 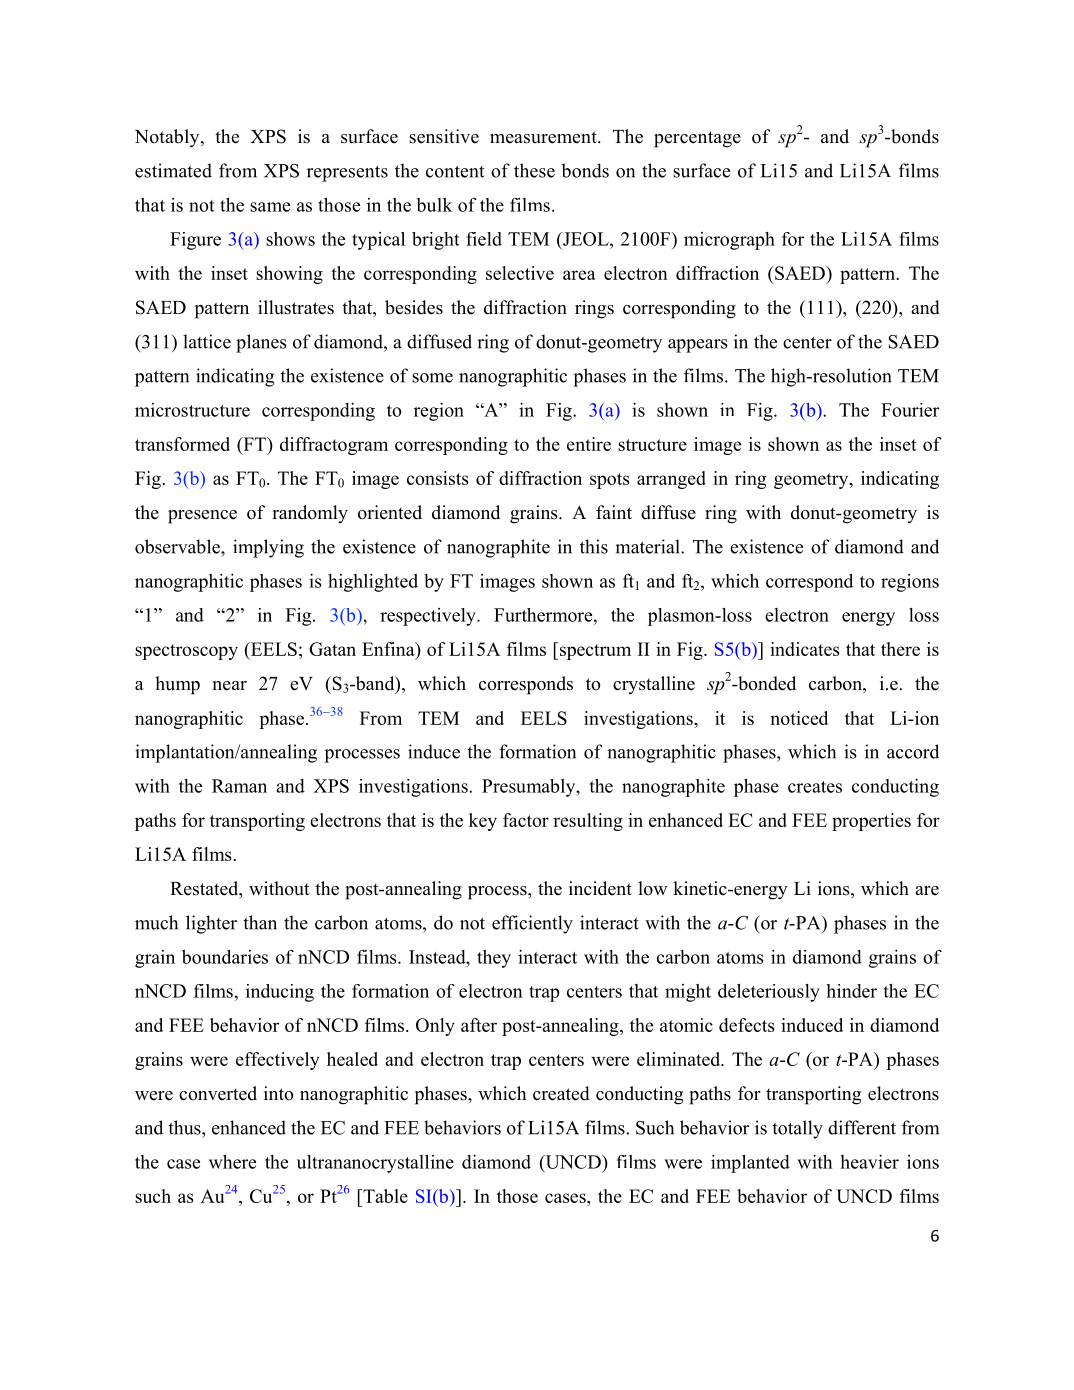 What do you see at coordinates (697, 139) in the screenshot?
I see `percentage` at bounding box center [697, 139].
